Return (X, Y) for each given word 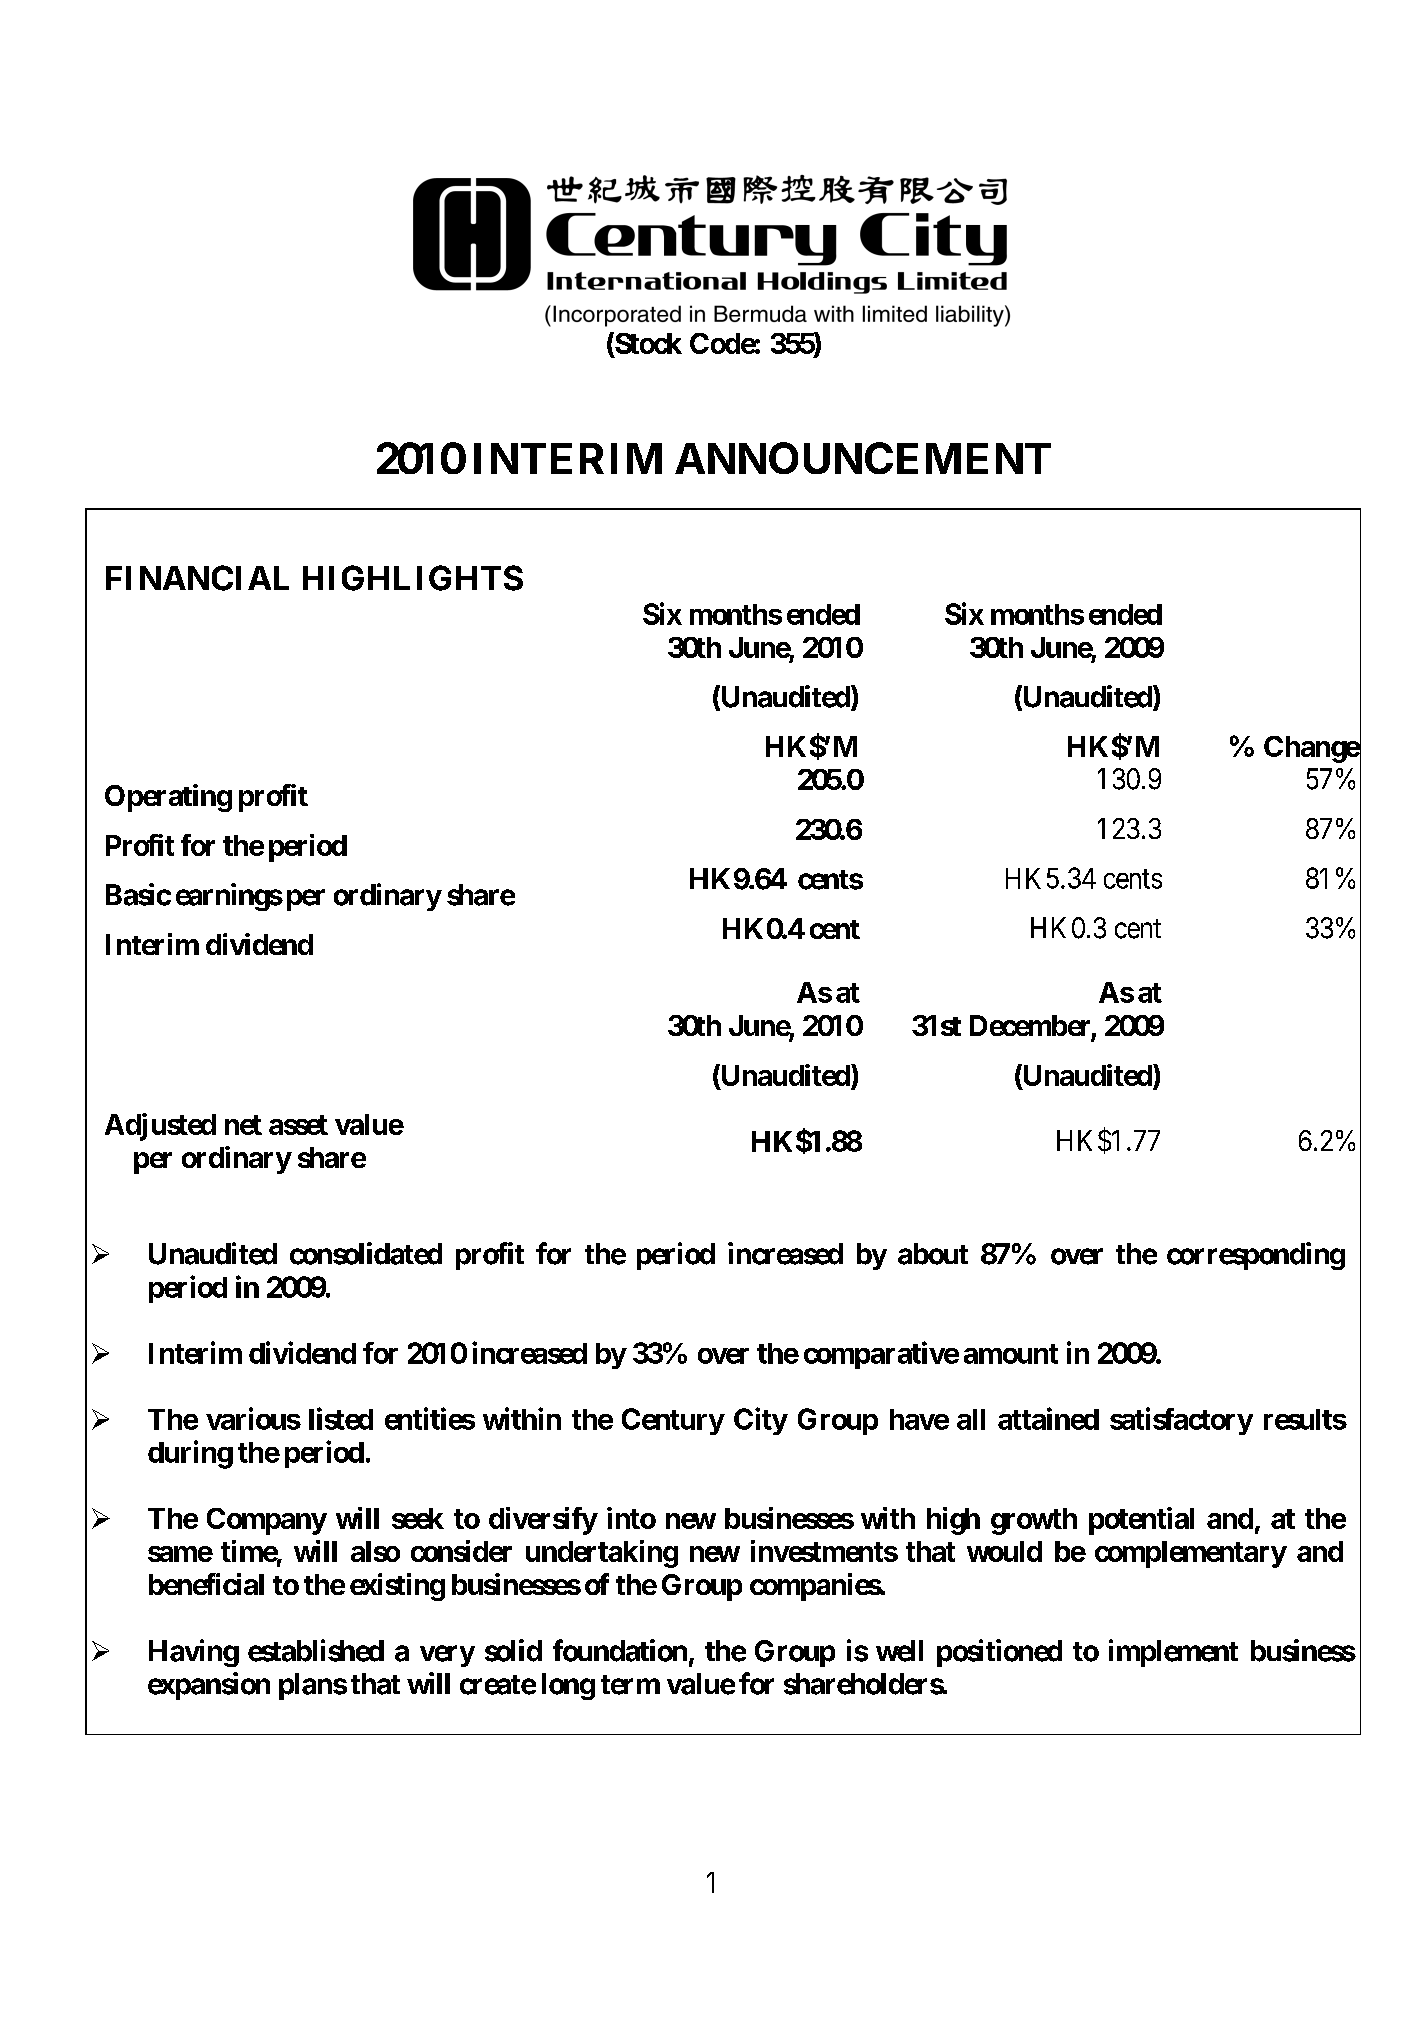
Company (267, 1521)
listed (341, 1418)
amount (1011, 1354)
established (316, 1650)
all (971, 1419)
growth (1034, 1521)
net (243, 1125)
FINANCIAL (197, 578)
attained (1048, 1418)
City (761, 1421)
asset (298, 1125)
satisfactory (1181, 1421)
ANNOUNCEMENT (863, 458)
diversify (543, 1521)
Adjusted (160, 1127)
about (933, 1254)
